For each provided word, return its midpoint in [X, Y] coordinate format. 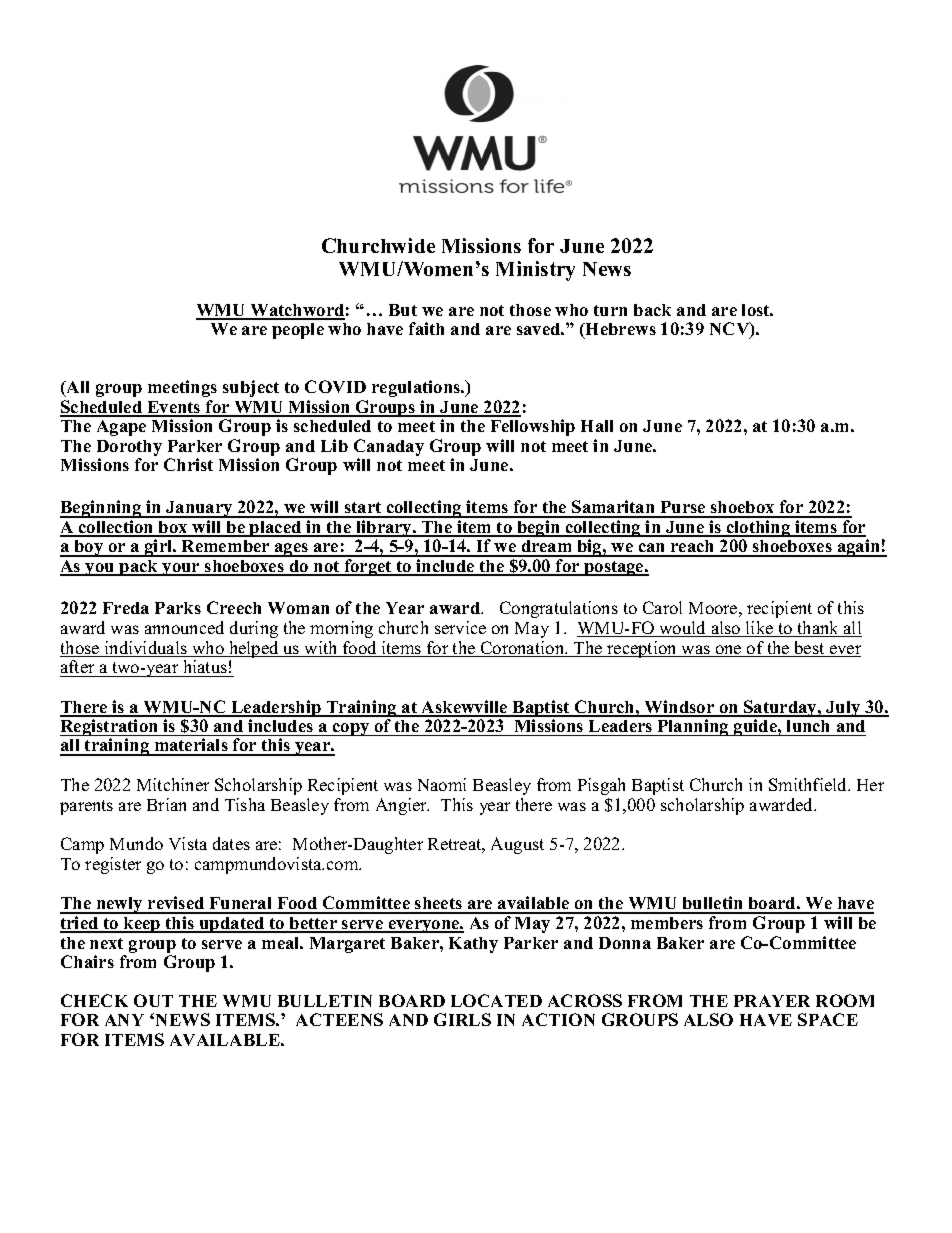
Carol [662, 607]
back [652, 310]
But [403, 310]
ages [292, 550]
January [199, 509]
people [298, 331]
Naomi [442, 784]
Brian [166, 804]
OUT [153, 1000]
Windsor [679, 708]
